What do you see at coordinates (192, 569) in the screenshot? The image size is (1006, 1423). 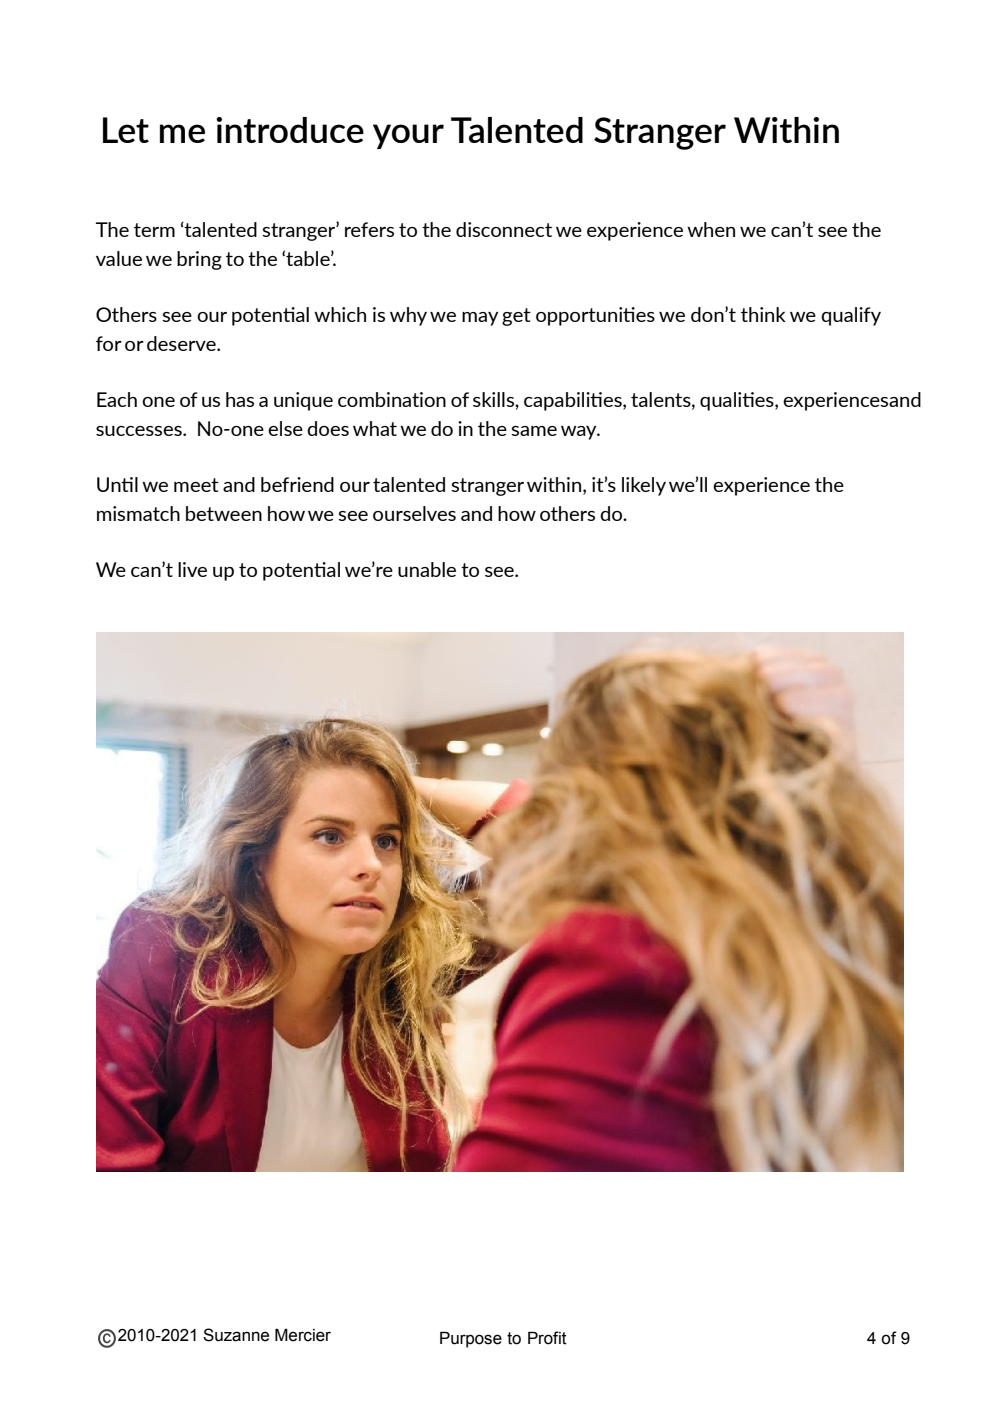 I see `live` at bounding box center [192, 569].
